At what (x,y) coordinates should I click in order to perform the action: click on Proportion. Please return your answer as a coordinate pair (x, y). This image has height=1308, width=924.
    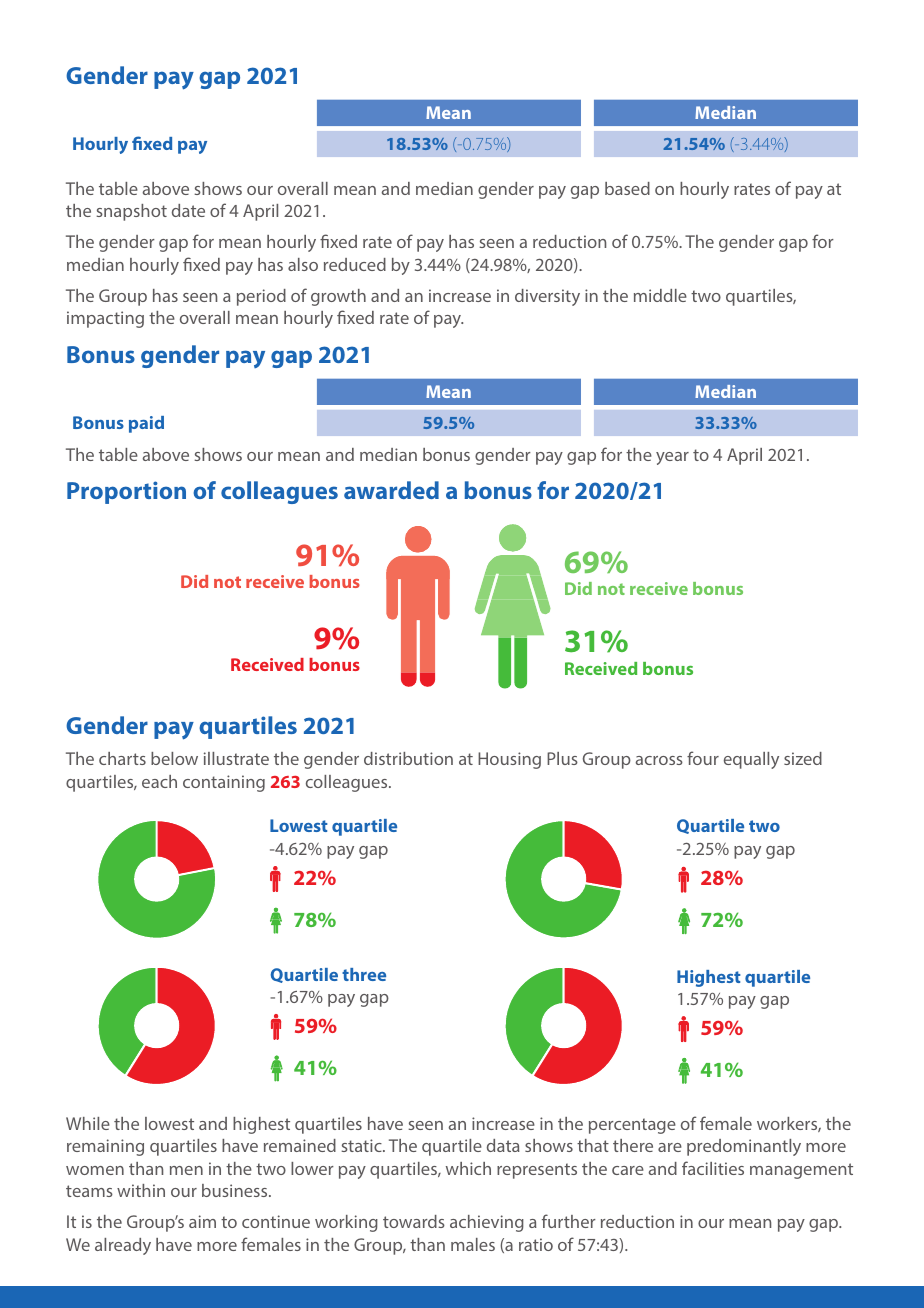
    Looking at the image, I should click on (126, 492).
